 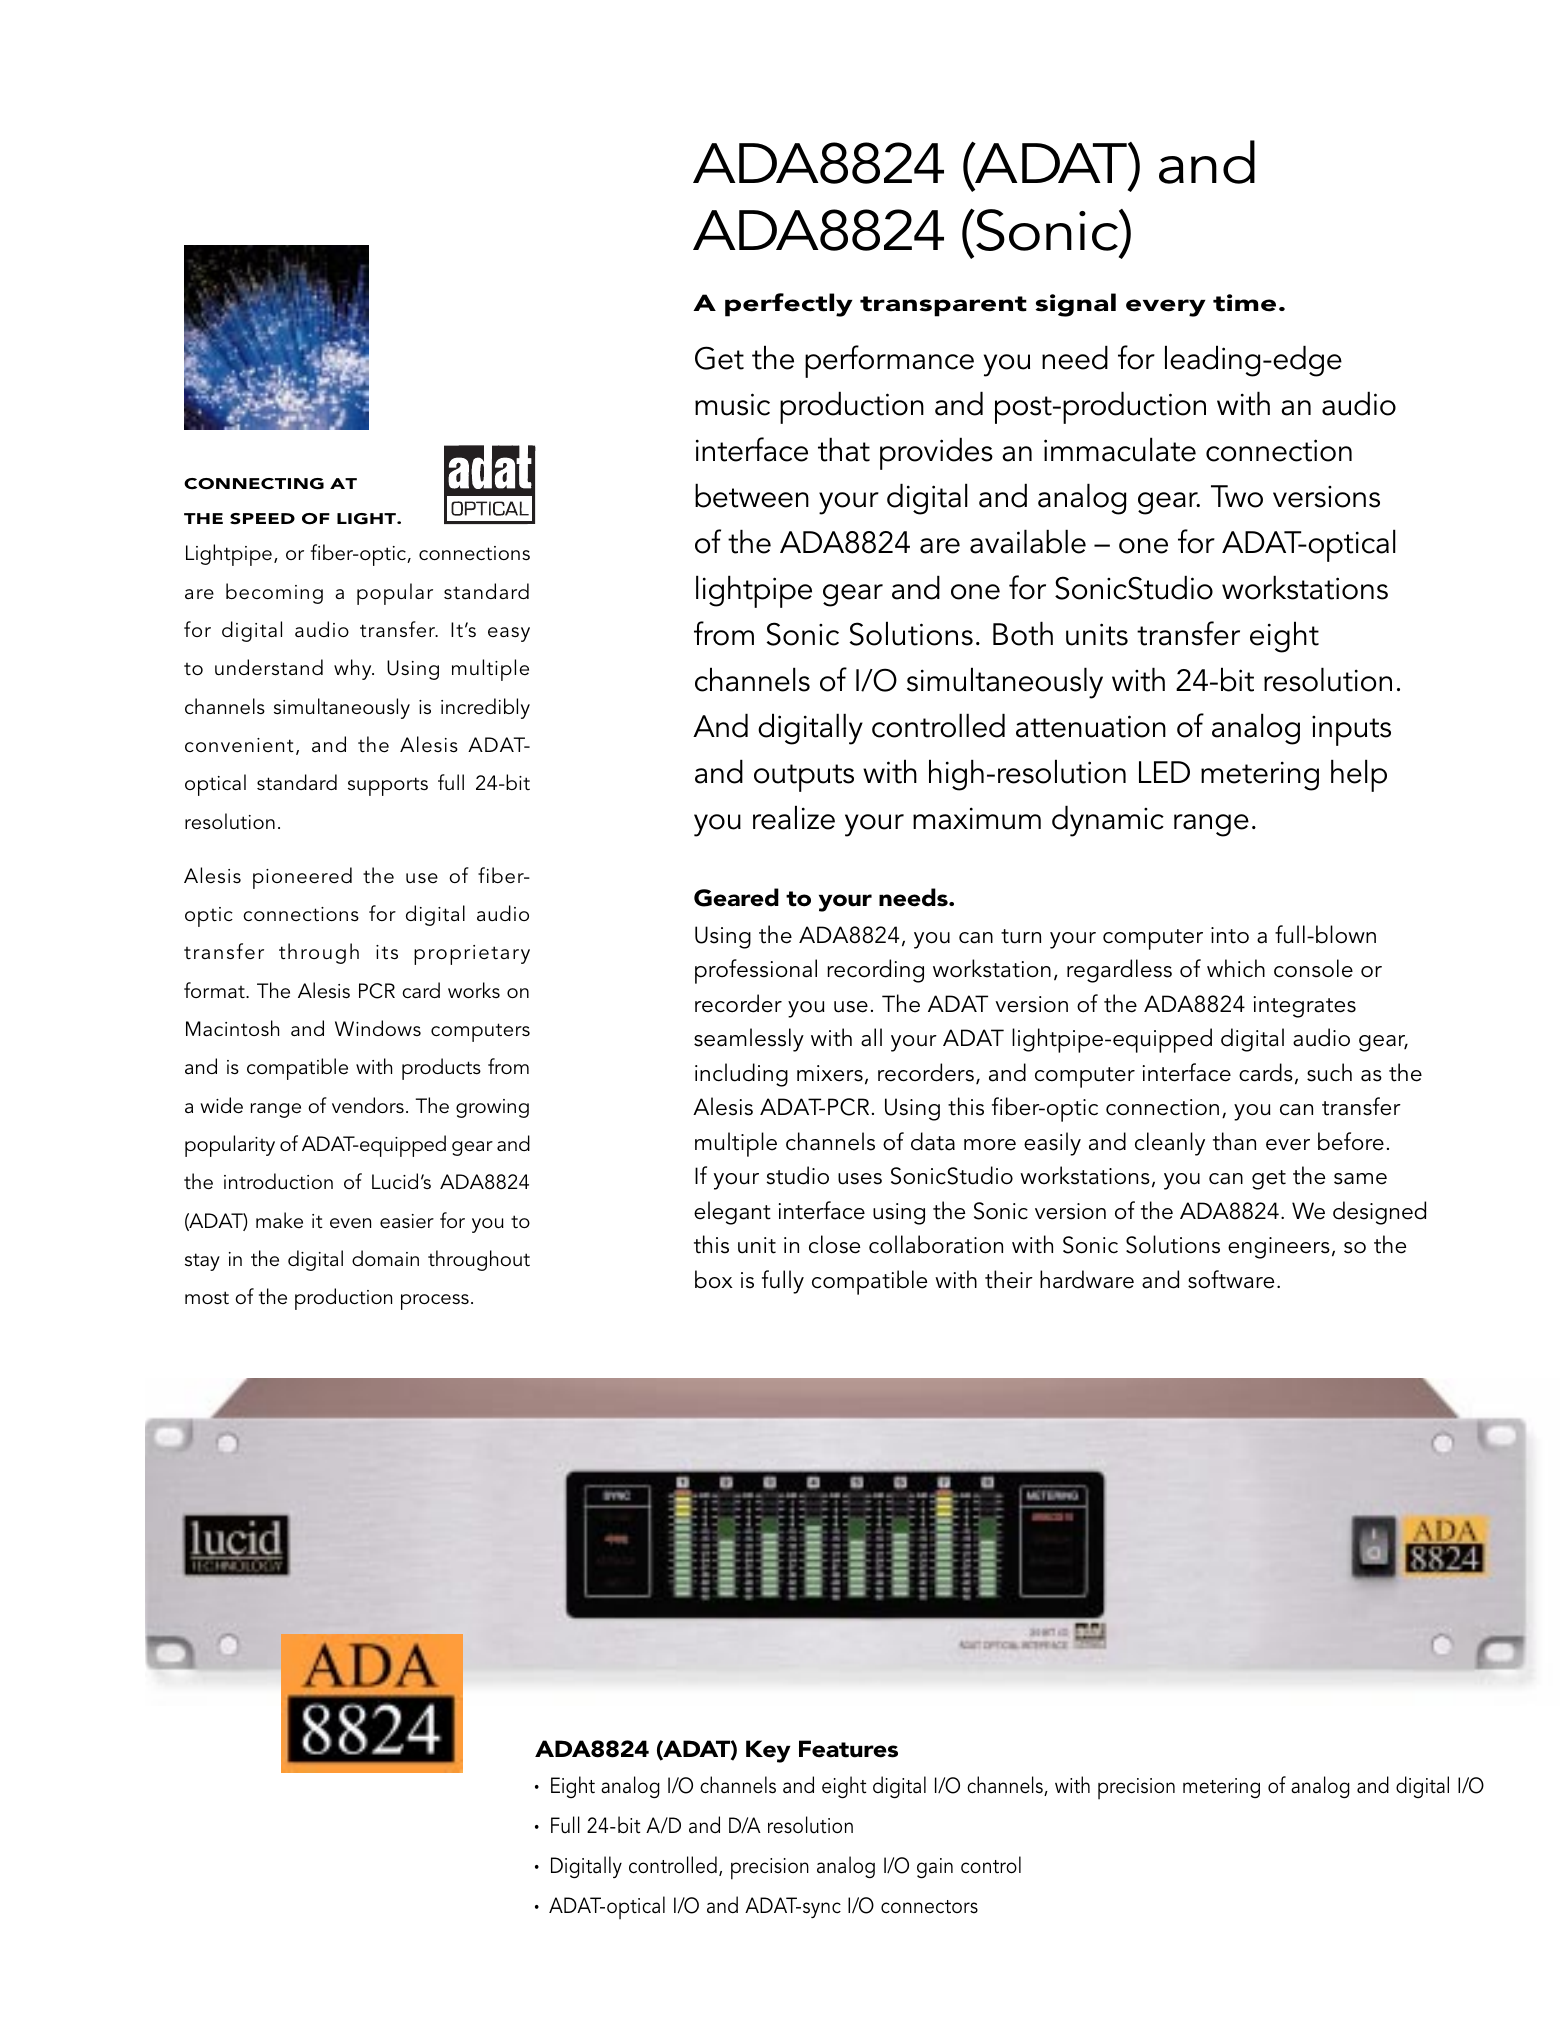 What do you see at coordinates (1244, 303) in the page?
I see `time` at bounding box center [1244, 303].
